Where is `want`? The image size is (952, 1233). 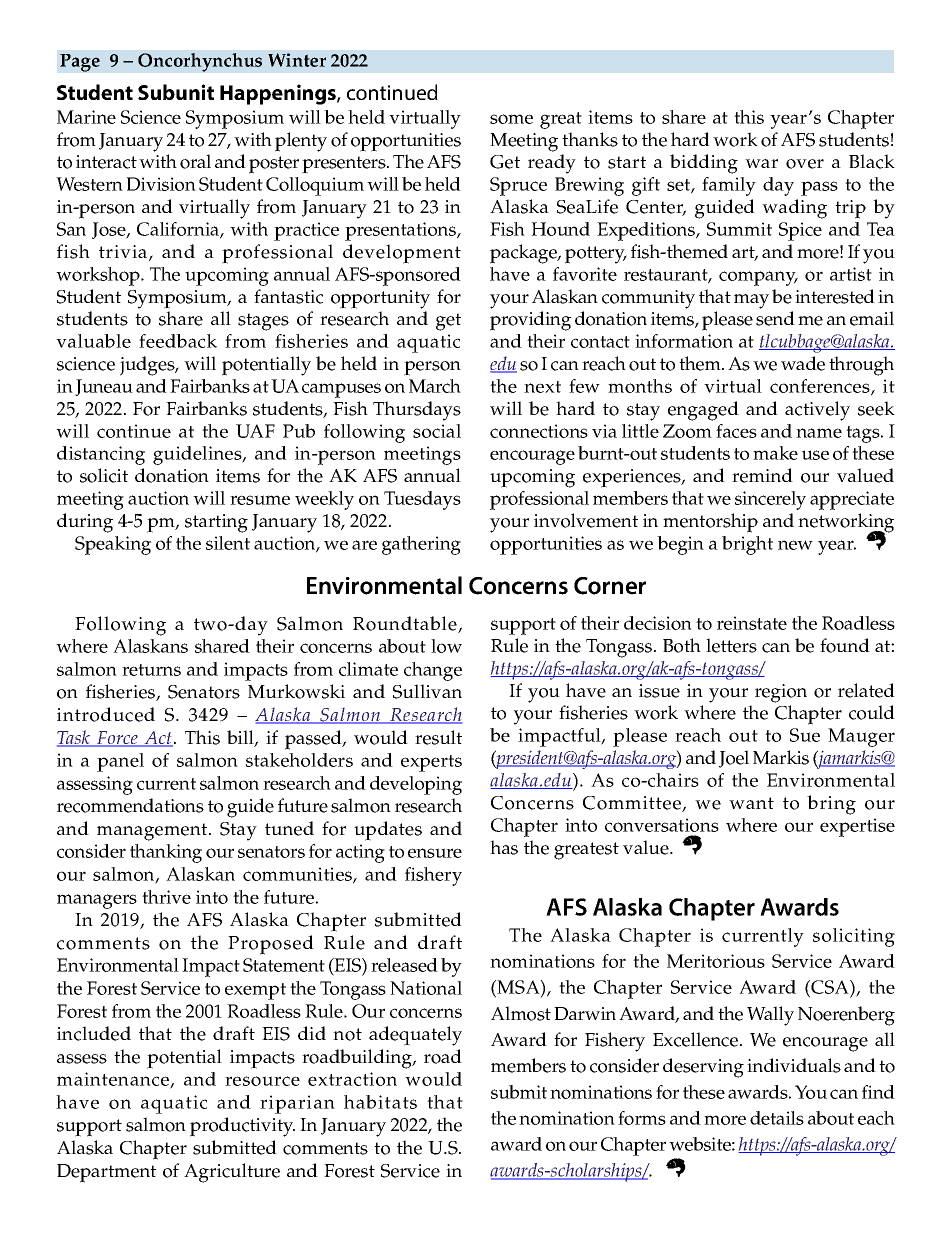 want is located at coordinates (751, 803).
